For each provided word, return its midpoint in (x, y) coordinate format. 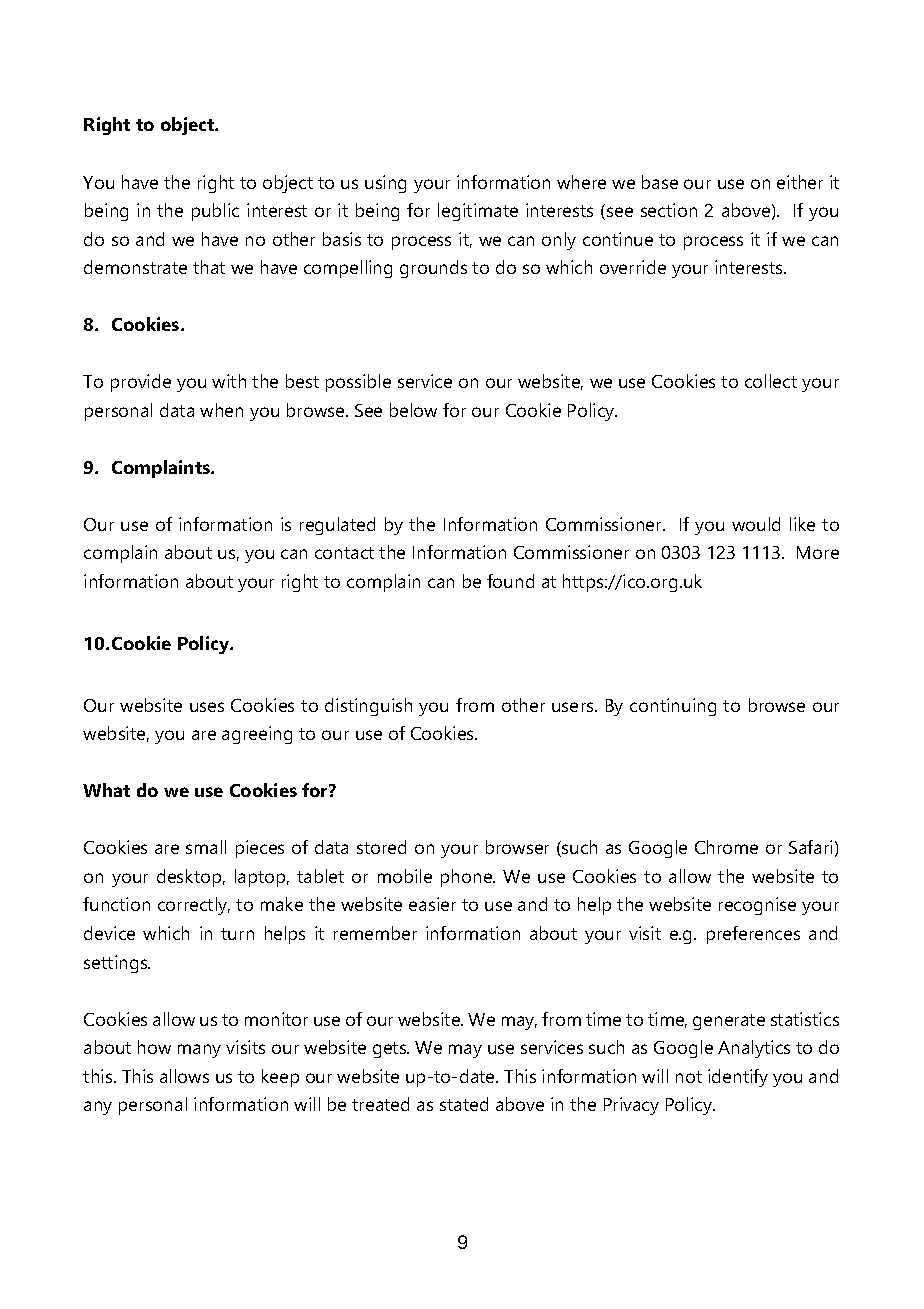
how (154, 1047)
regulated (337, 526)
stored (381, 847)
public (215, 212)
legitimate (478, 212)
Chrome (726, 847)
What (106, 790)
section (669, 210)
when (221, 410)
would (756, 524)
